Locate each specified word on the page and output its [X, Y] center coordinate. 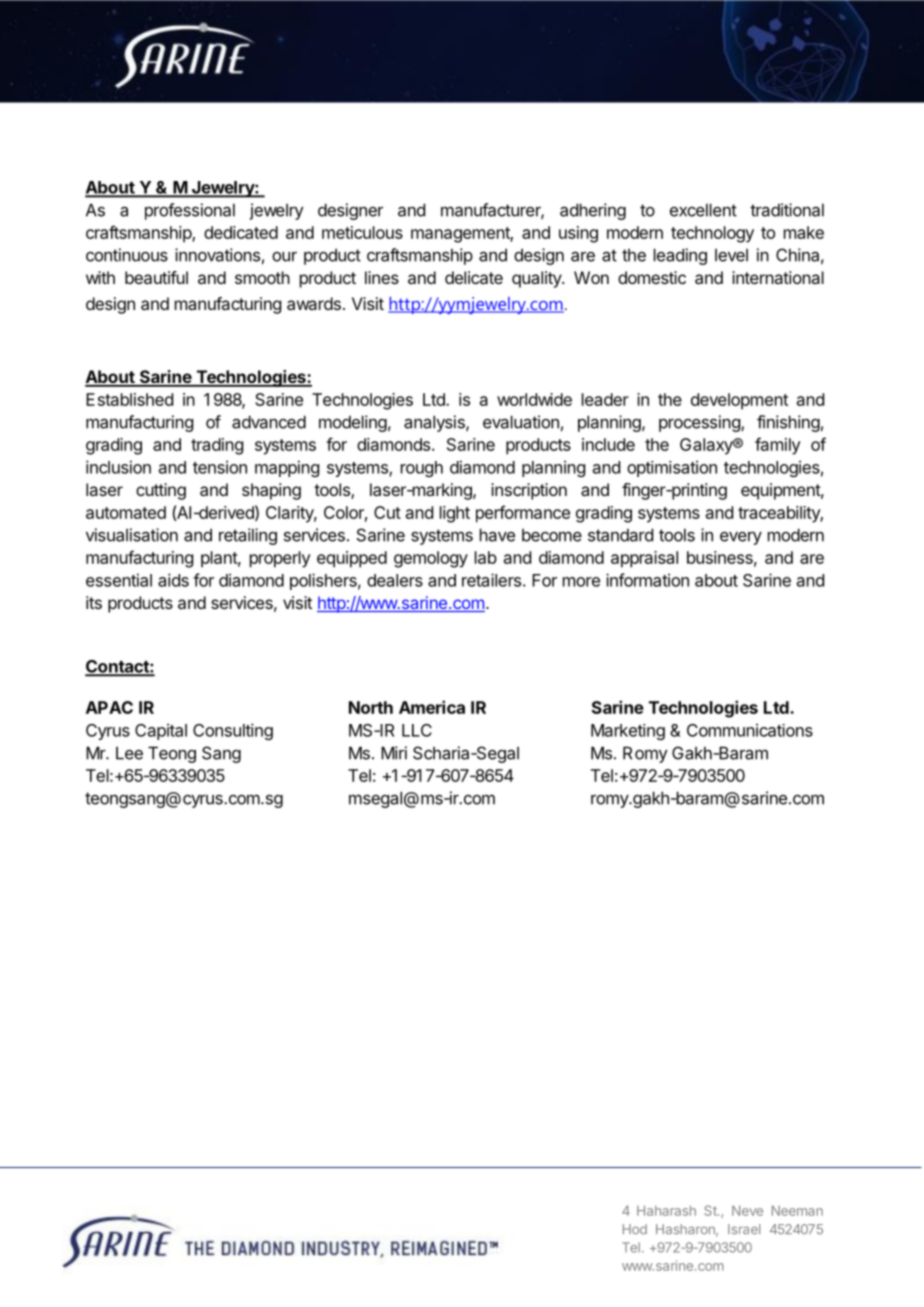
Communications [750, 730]
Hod [635, 1229]
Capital [161, 731]
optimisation [672, 468]
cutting [161, 491]
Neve [747, 1210]
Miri [394, 753]
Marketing [628, 732]
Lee [129, 753]
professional [190, 211]
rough [422, 469]
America [432, 707]
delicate [474, 277]
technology [712, 234]
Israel [744, 1229]
